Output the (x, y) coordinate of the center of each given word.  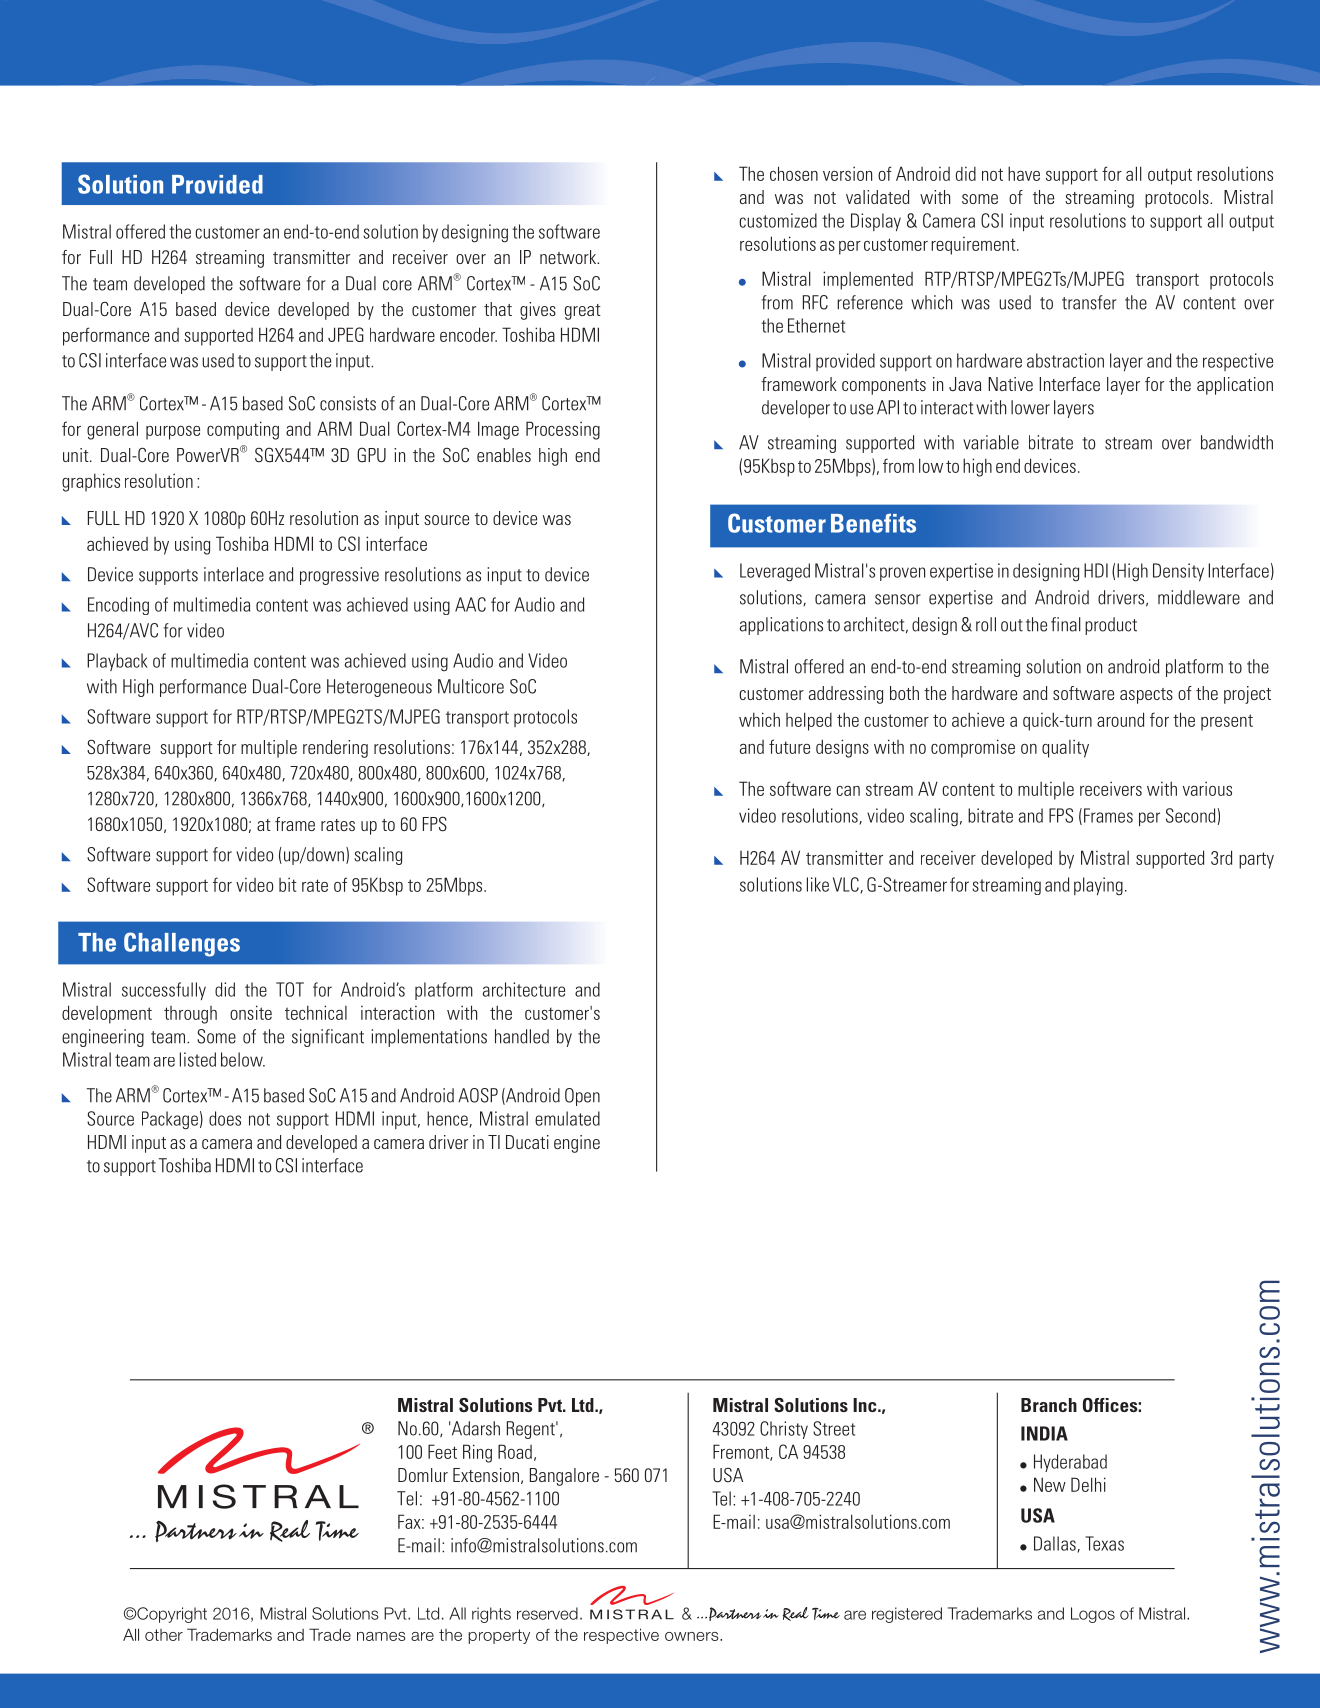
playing (1098, 886)
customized (778, 220)
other (164, 1635)
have (1024, 173)
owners (693, 1636)
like (818, 884)
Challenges (182, 944)
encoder (468, 334)
